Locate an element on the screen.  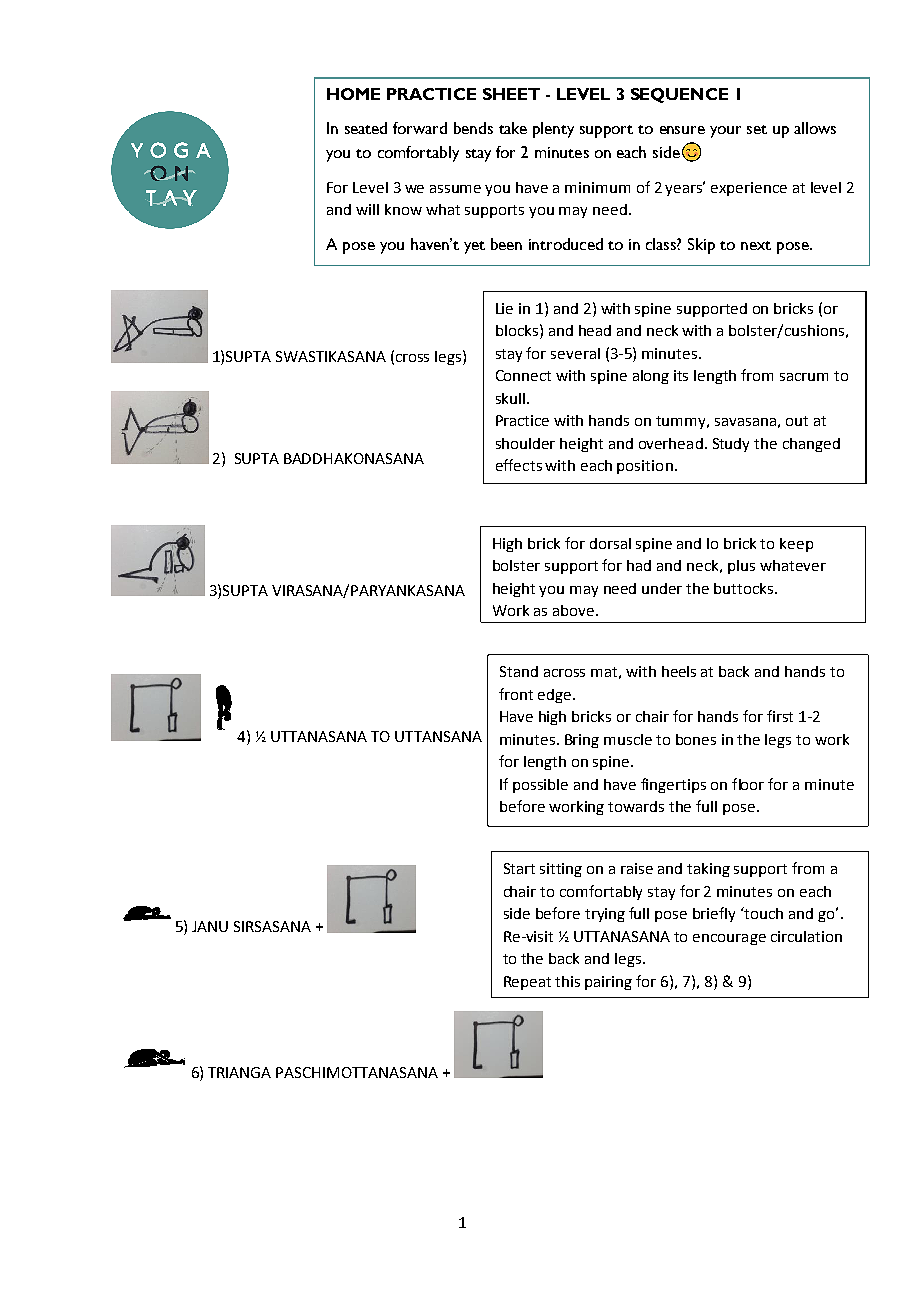
its is located at coordinates (681, 375).
